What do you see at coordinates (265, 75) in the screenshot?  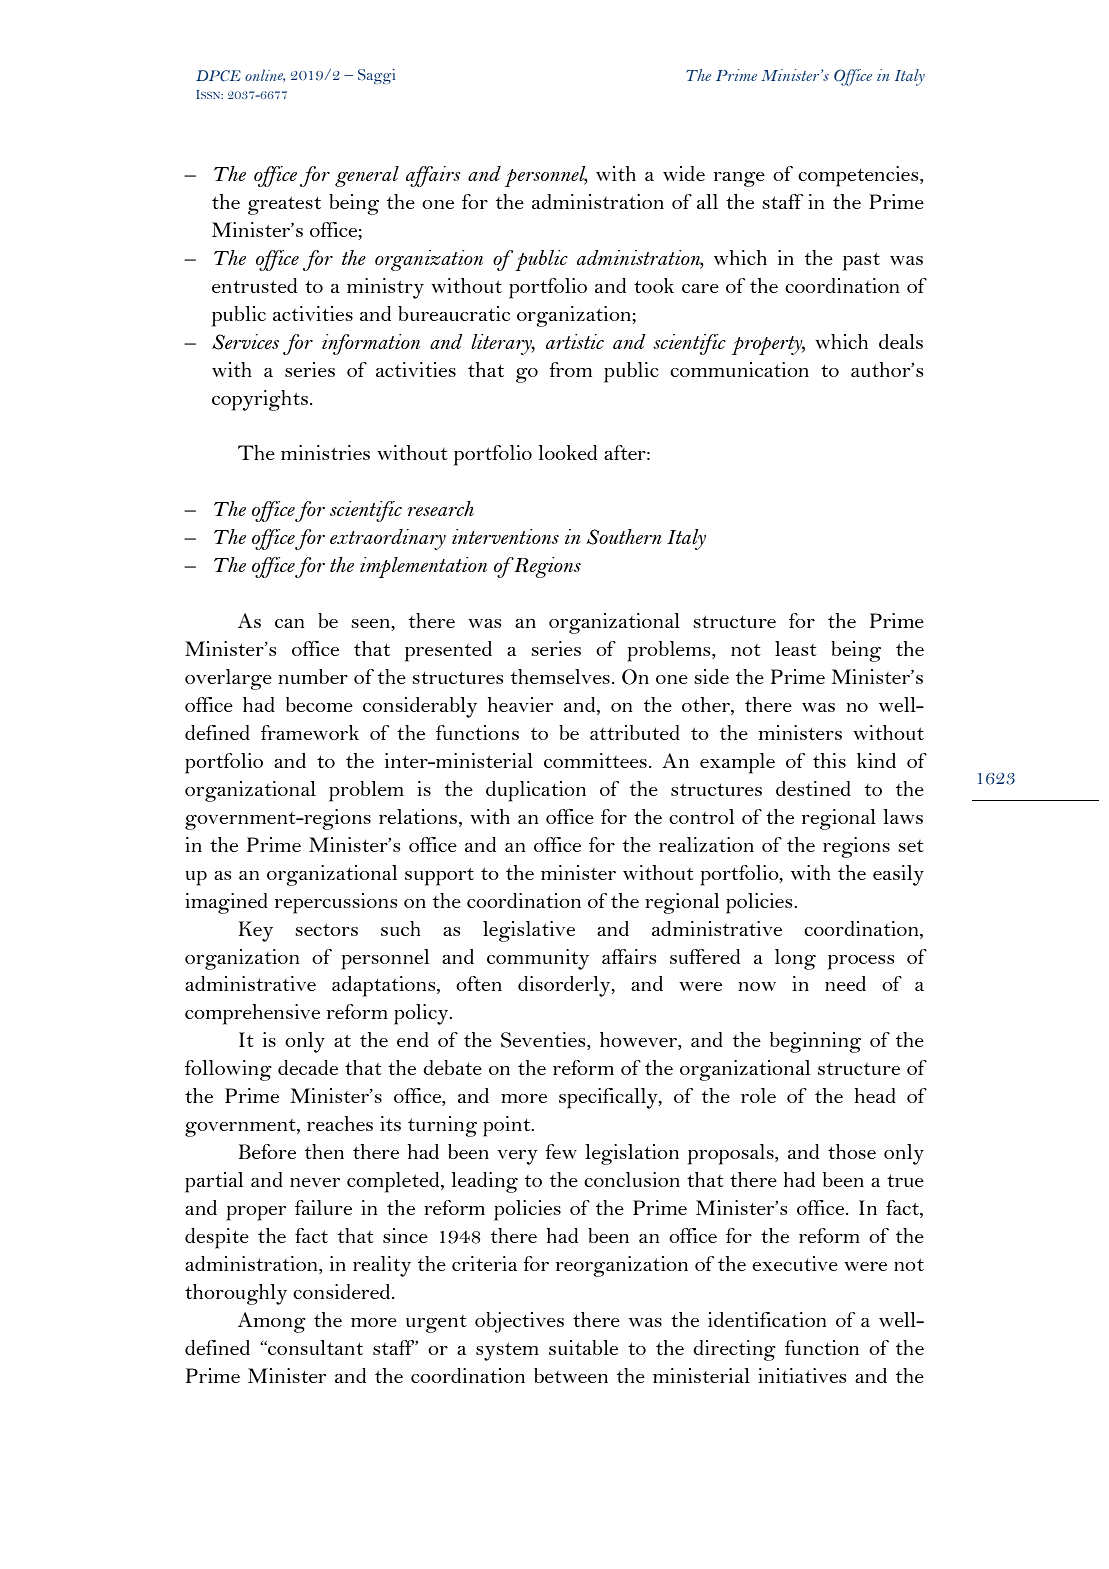 I see `online` at bounding box center [265, 75].
